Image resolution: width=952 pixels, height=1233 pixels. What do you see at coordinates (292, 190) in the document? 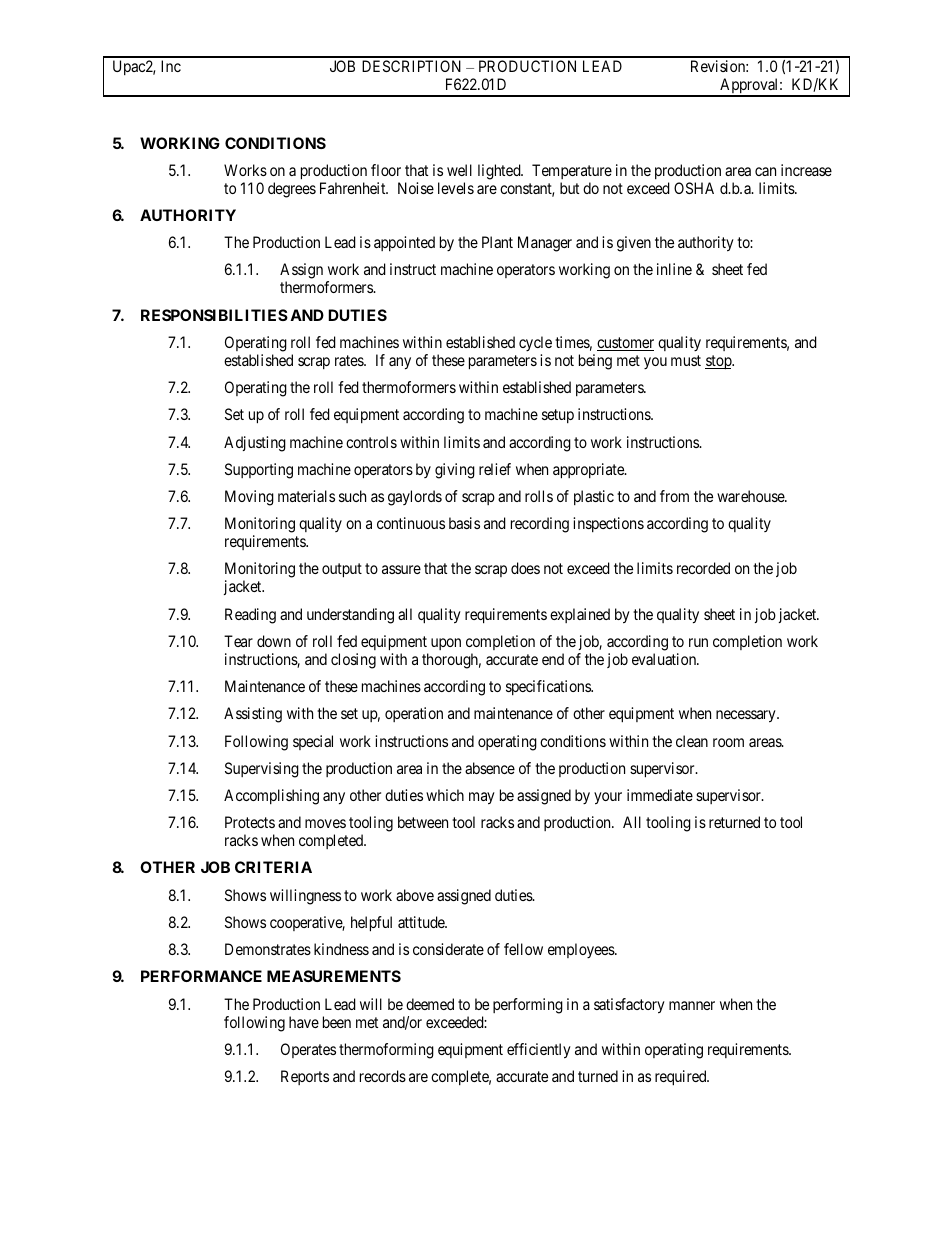
I see `degrees` at bounding box center [292, 190].
